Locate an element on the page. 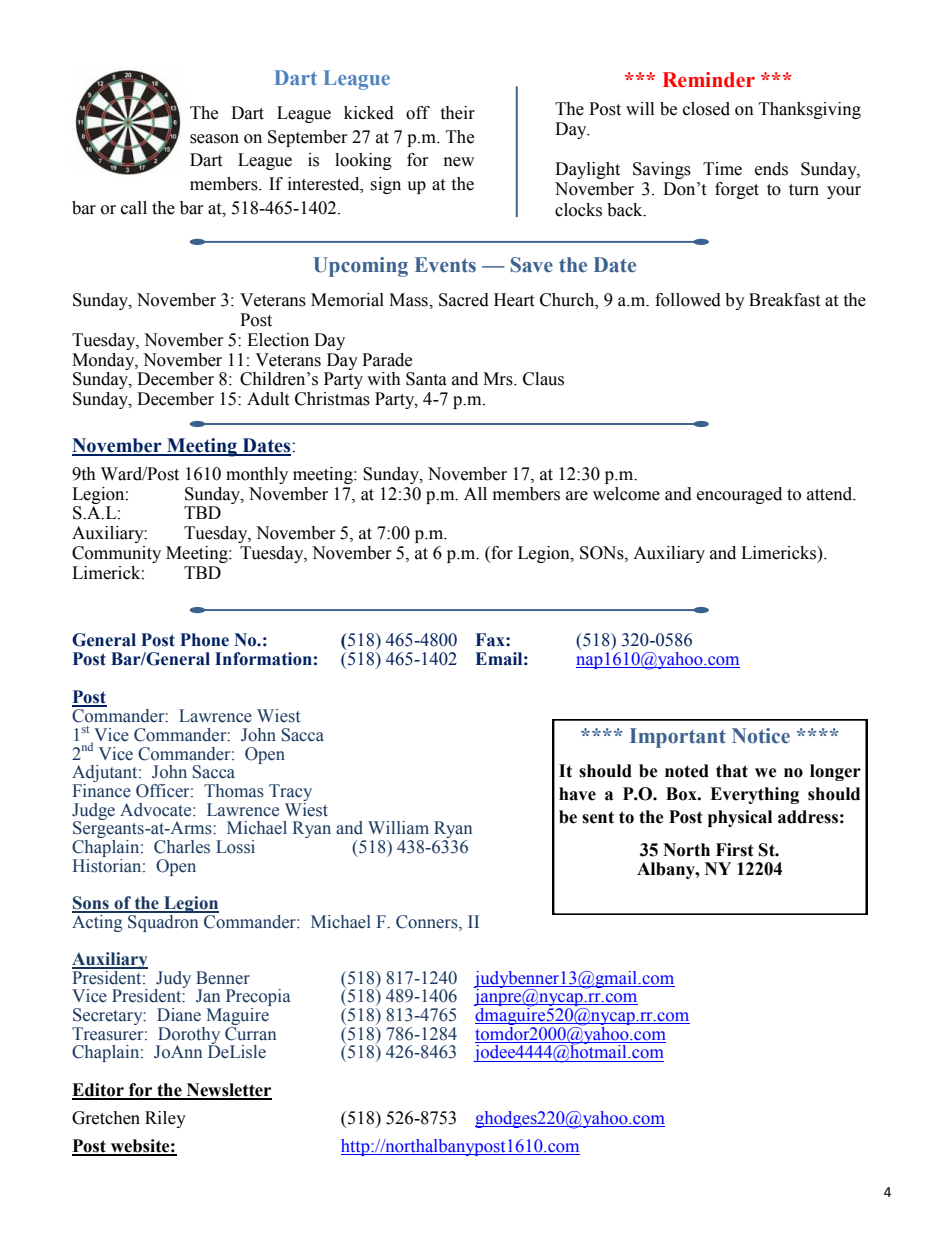 The image size is (952, 1233). have is located at coordinates (577, 794).
